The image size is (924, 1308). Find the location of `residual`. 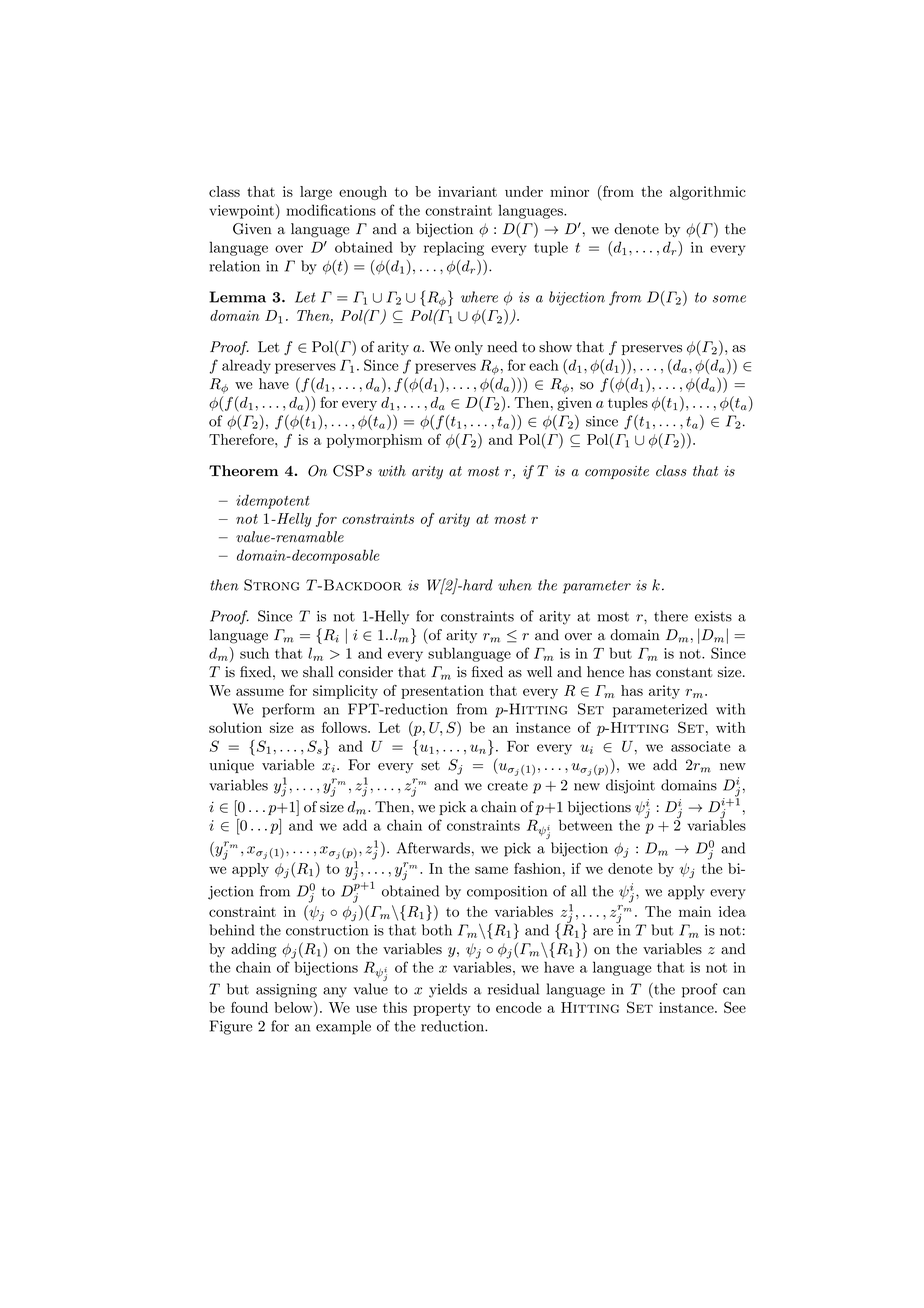

residual is located at coordinates (513, 989).
